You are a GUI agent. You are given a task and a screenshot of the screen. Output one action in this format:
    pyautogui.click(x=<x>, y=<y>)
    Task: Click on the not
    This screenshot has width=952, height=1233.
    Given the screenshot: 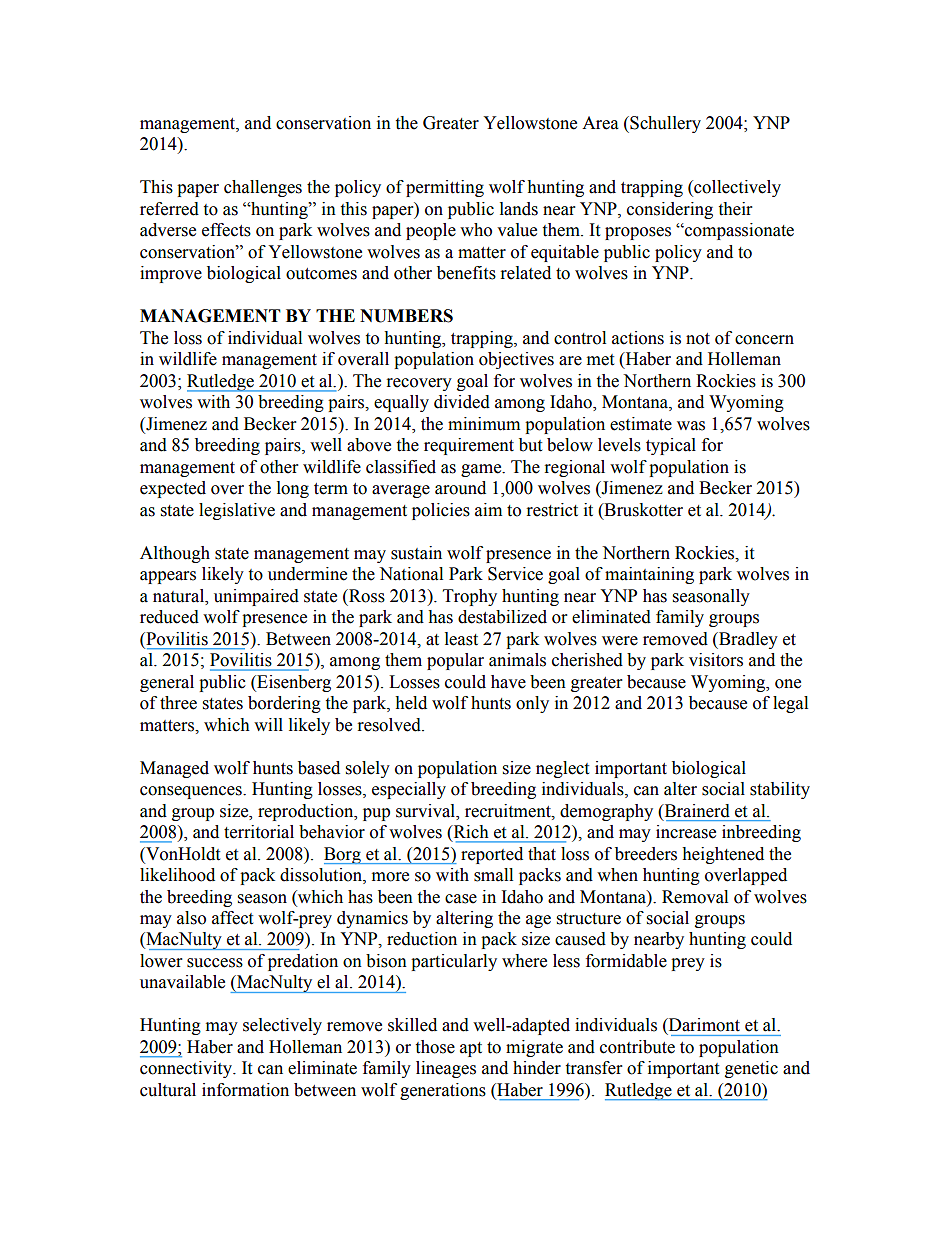 What is the action you would take?
    pyautogui.click(x=698, y=339)
